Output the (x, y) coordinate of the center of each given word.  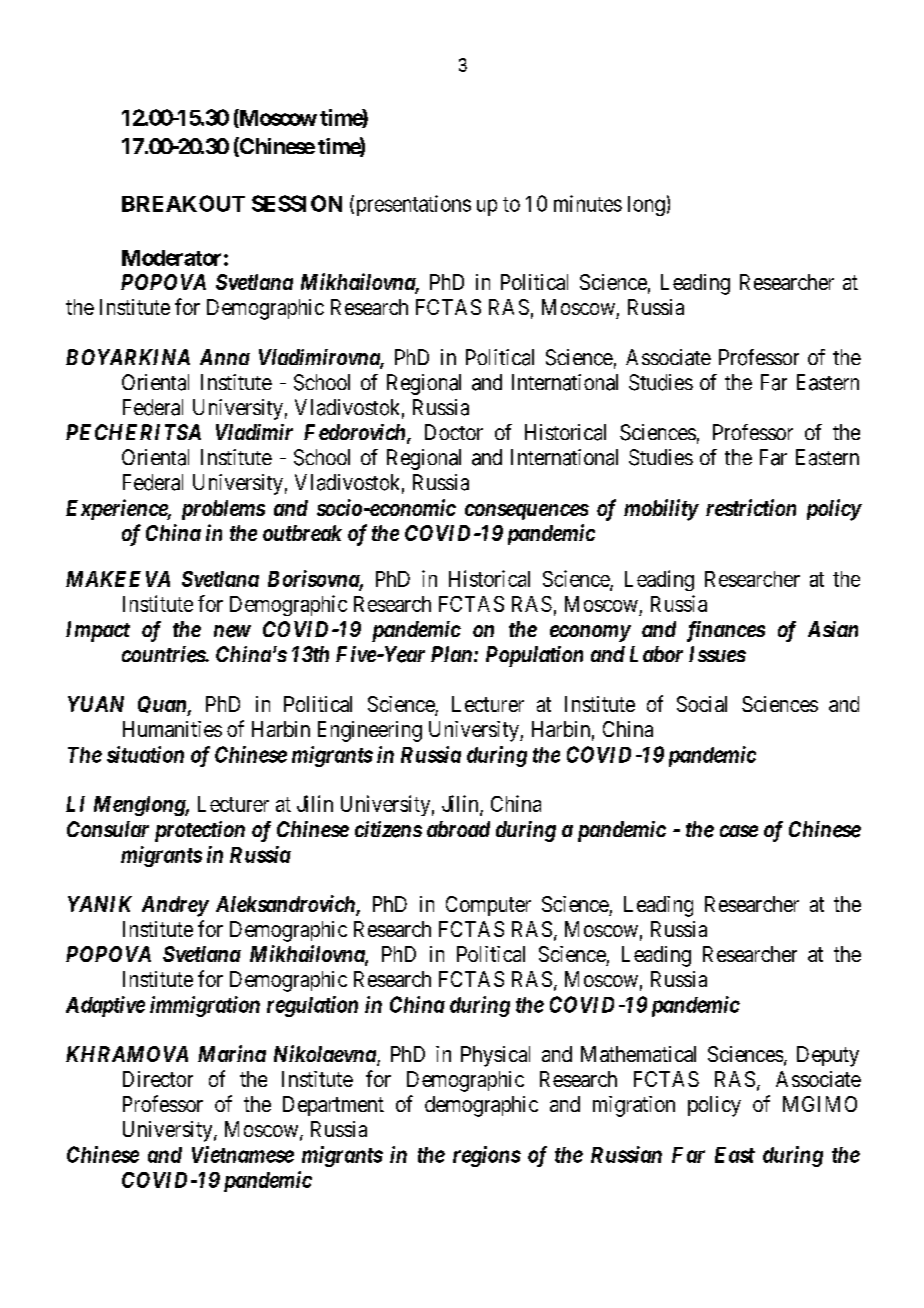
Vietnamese (243, 1154)
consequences (527, 512)
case (739, 831)
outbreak (302, 533)
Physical (495, 1056)
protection (200, 831)
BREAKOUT (183, 203)
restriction (751, 507)
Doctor (454, 432)
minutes (588, 203)
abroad (458, 829)
